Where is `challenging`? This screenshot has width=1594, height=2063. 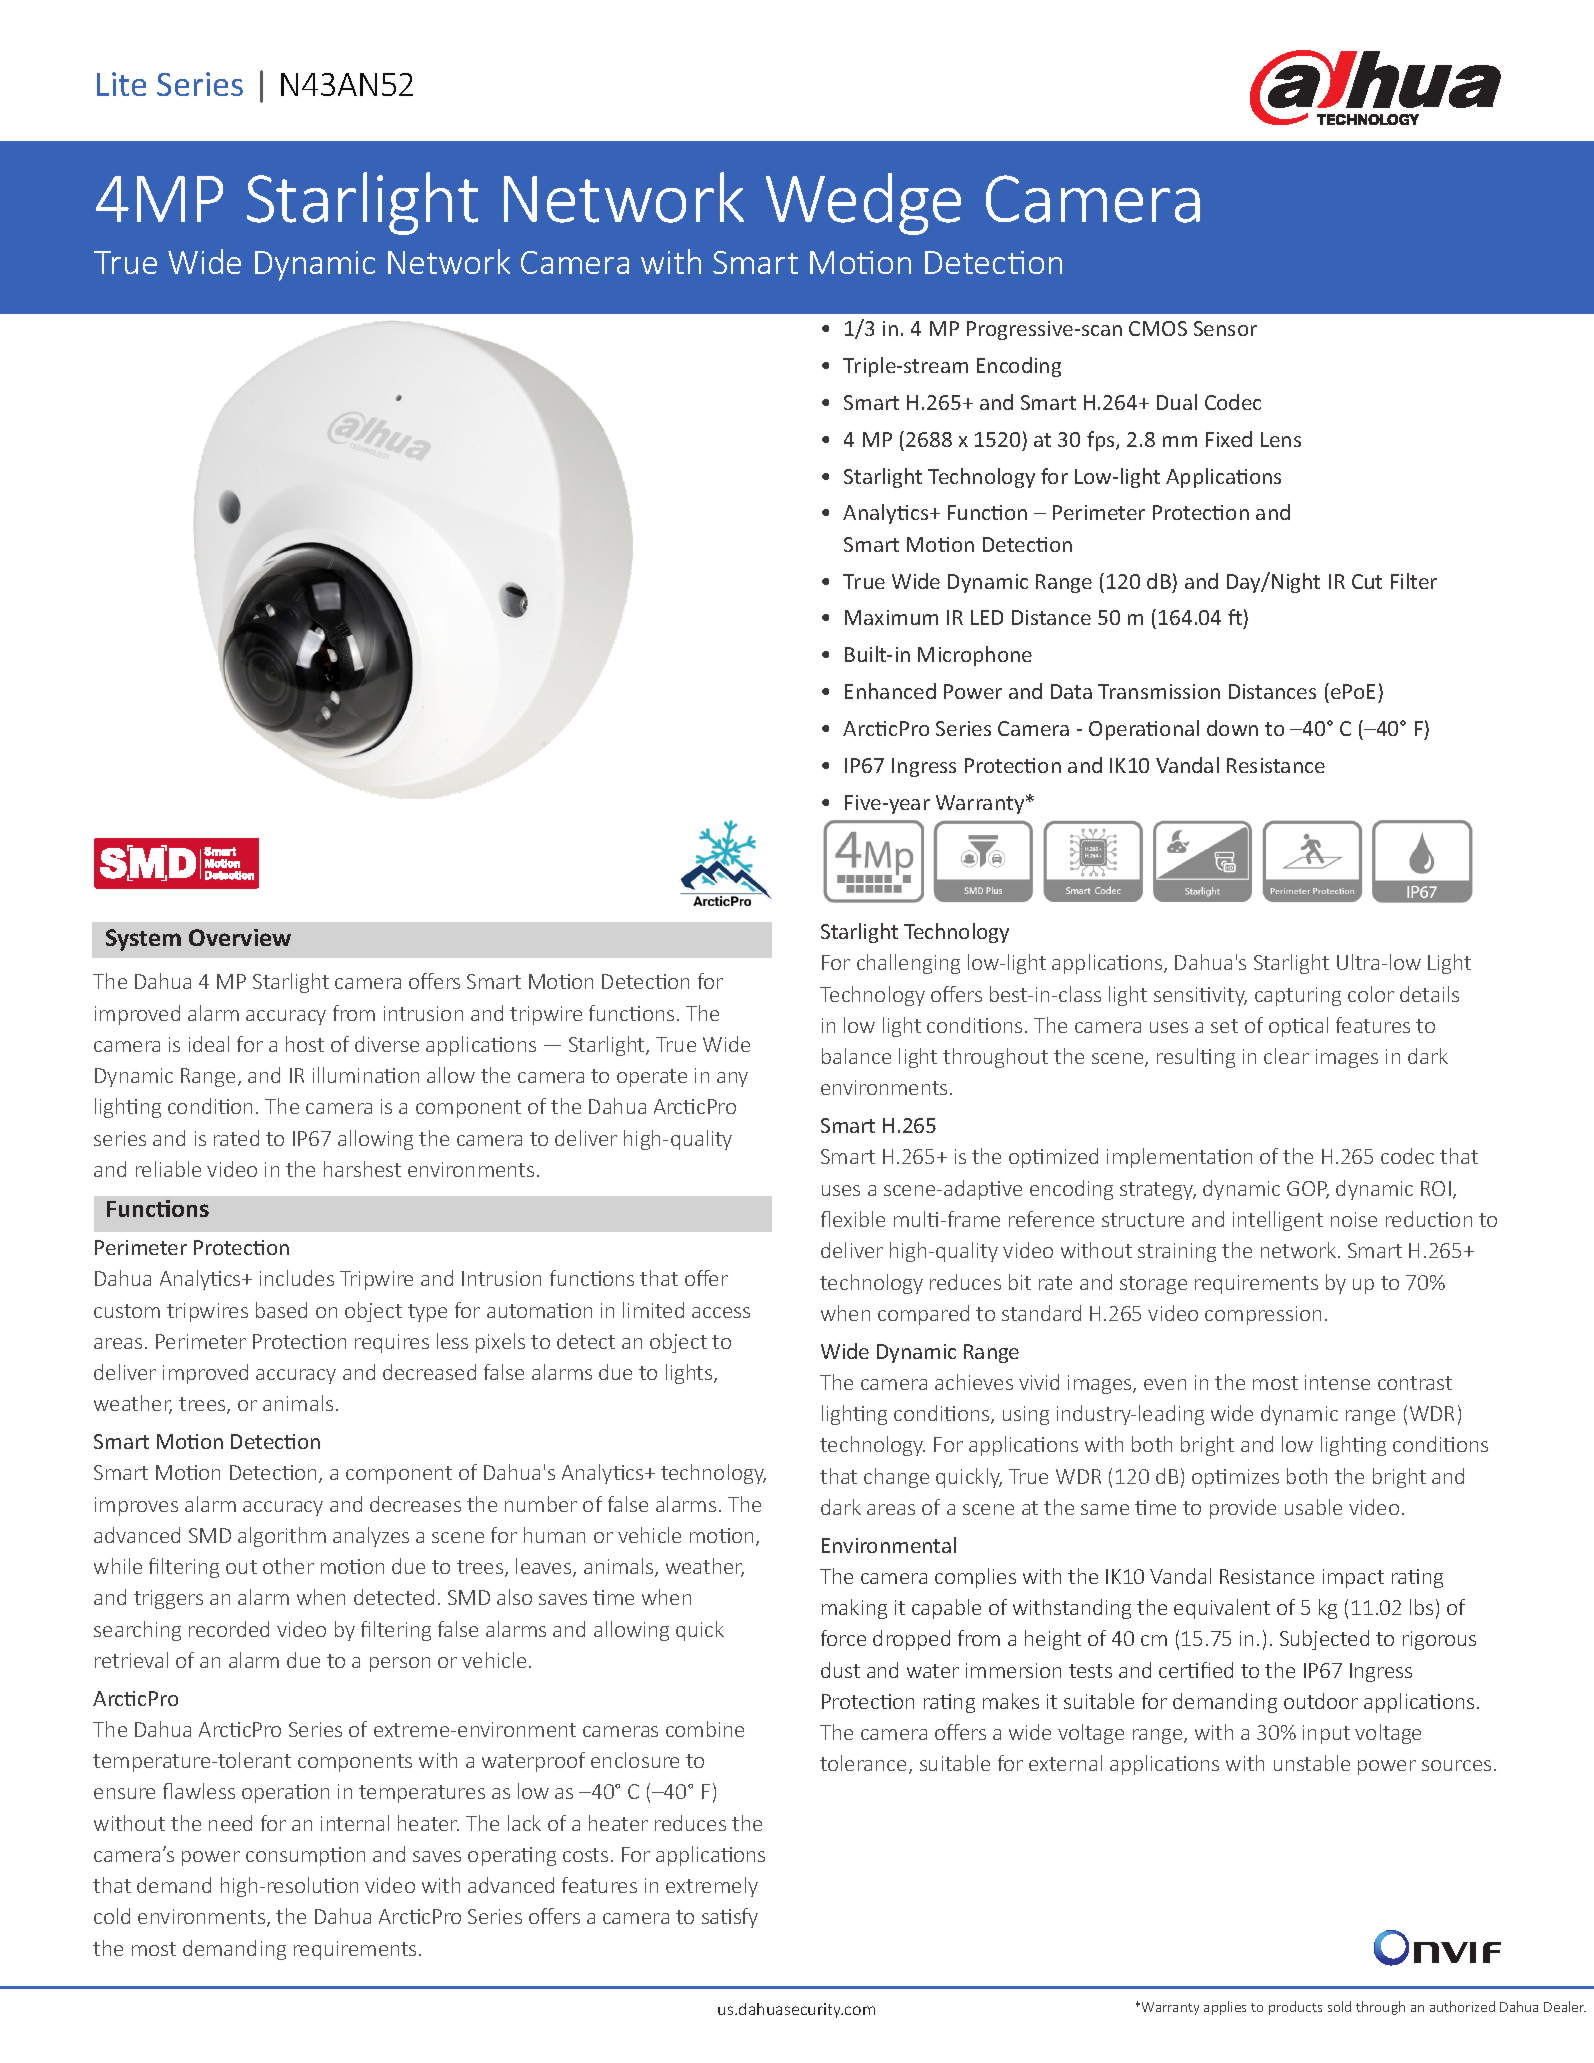
challenging is located at coordinates (908, 964).
